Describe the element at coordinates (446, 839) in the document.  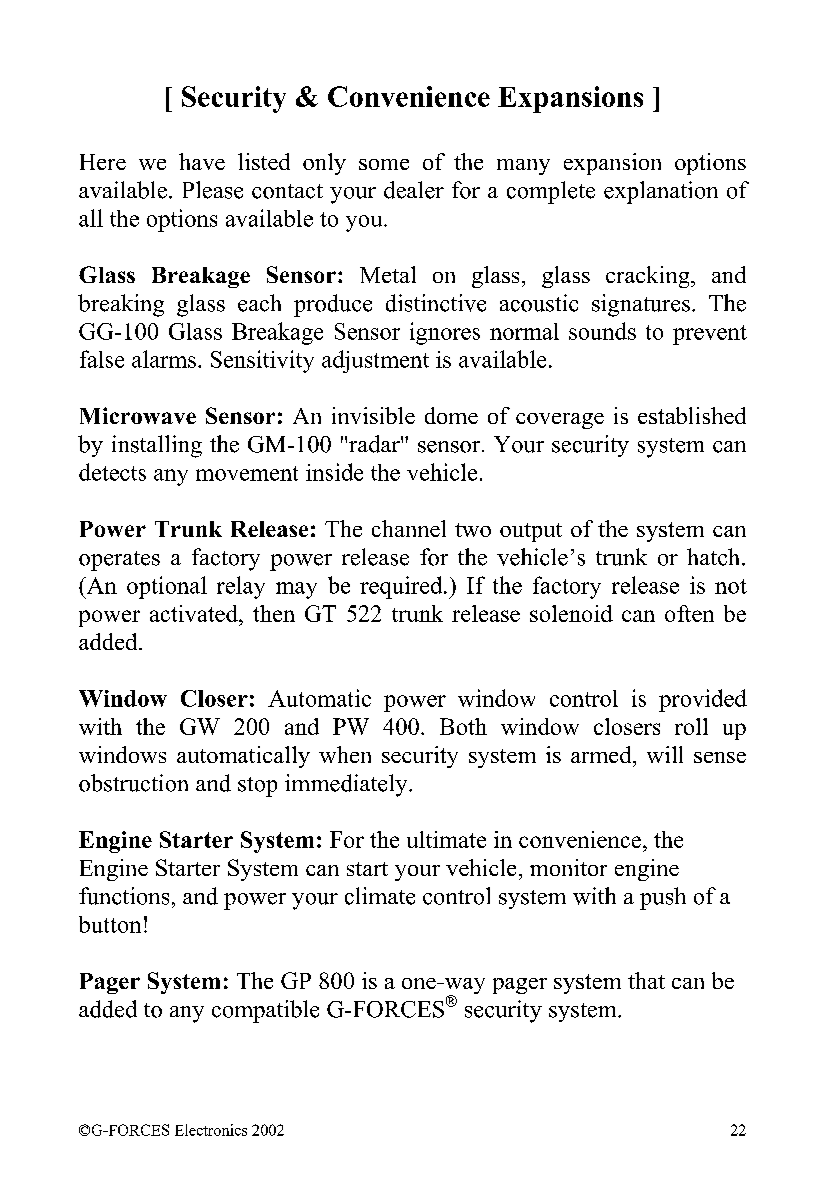
I see `ultimate` at that location.
